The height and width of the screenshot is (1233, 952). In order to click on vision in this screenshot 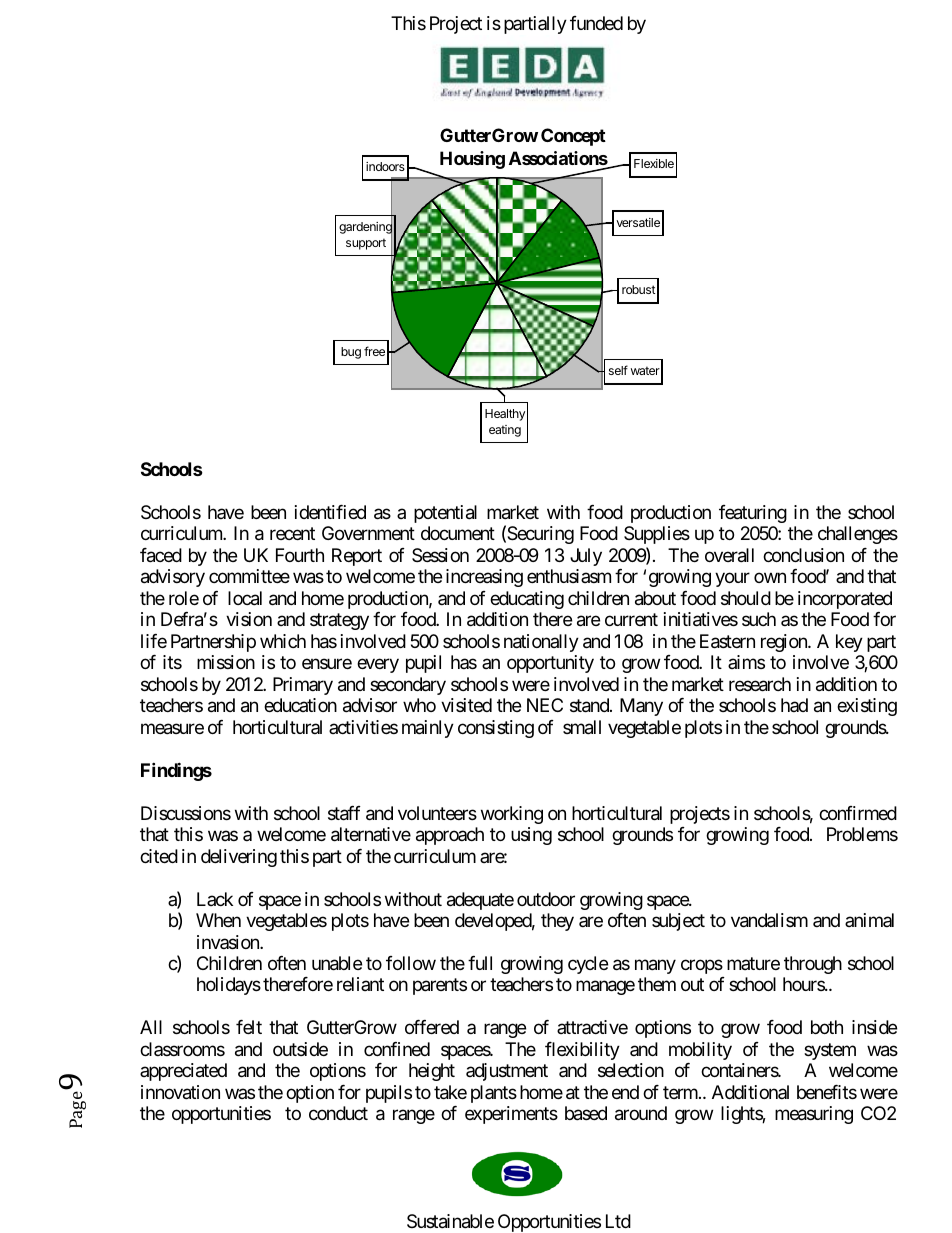, I will do `click(249, 619)`.
